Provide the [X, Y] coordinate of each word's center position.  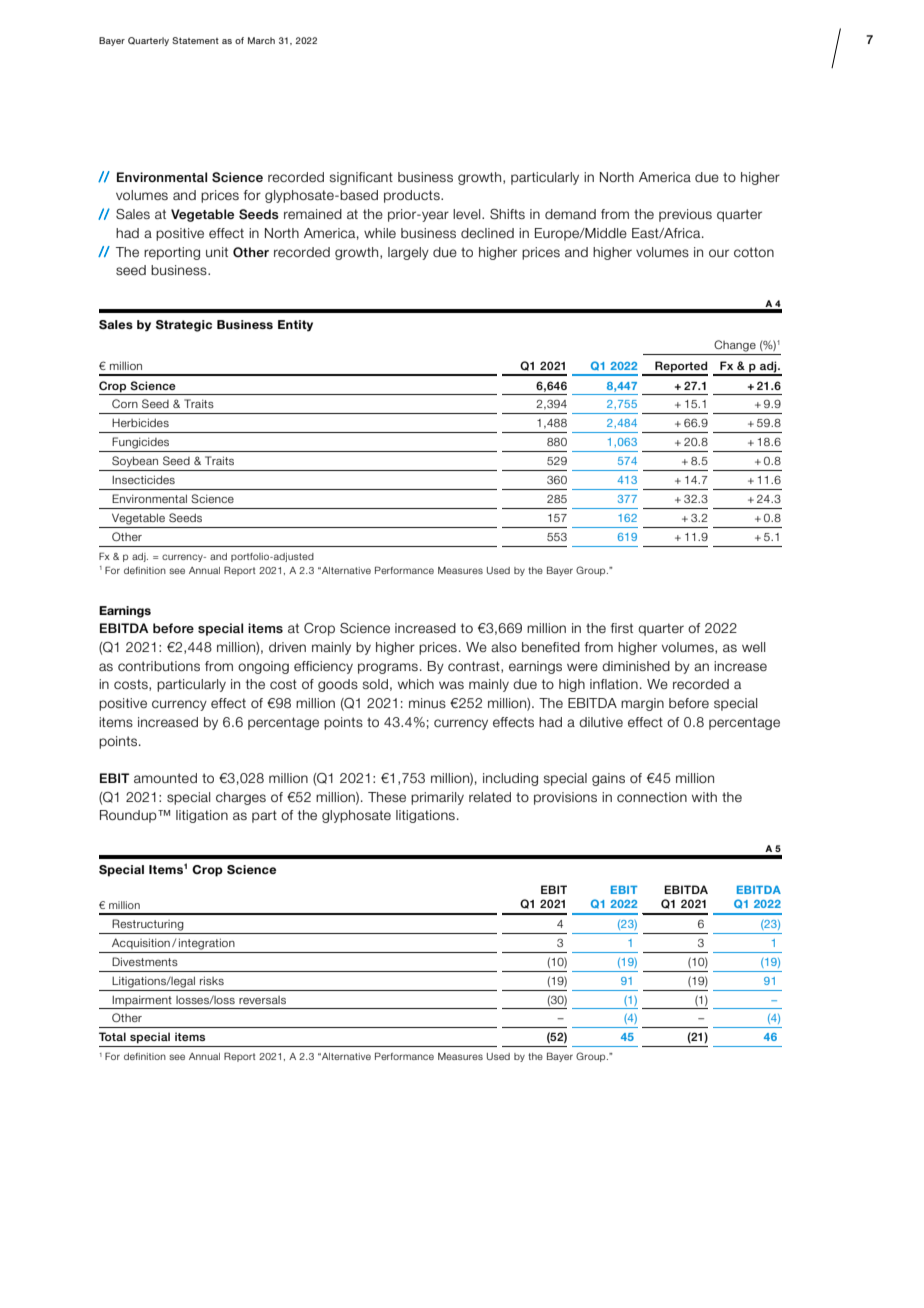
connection [652, 797]
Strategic [184, 326]
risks [212, 980]
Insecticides [143, 479]
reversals [262, 1000]
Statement [195, 40]
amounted [165, 778]
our [719, 253]
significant [361, 178]
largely [408, 253]
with [704, 797]
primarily [437, 798]
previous [685, 215]
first [622, 628]
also [504, 647]
